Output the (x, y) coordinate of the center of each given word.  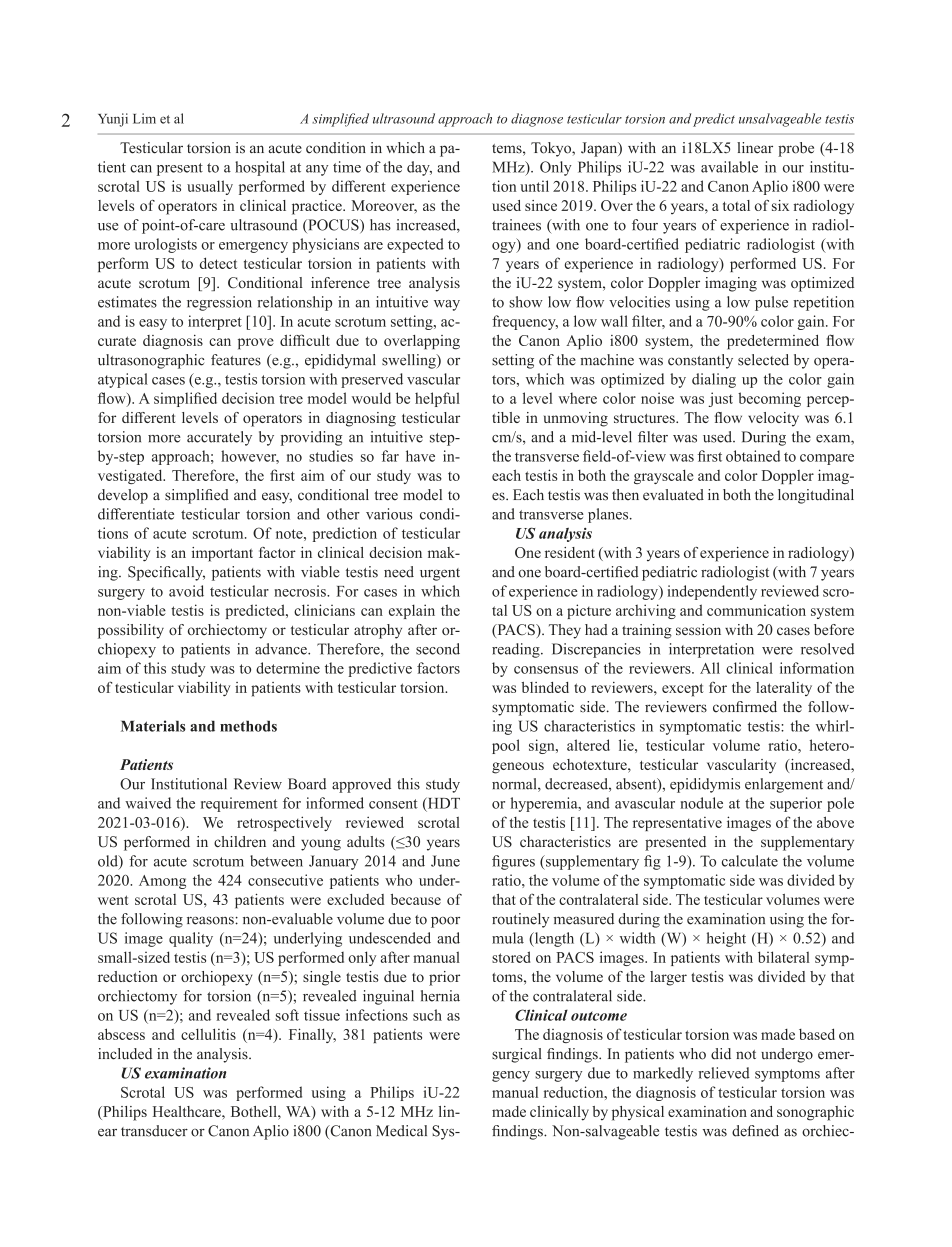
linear (755, 148)
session (698, 629)
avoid (186, 591)
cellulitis (208, 1034)
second (438, 649)
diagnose (537, 120)
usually (210, 187)
